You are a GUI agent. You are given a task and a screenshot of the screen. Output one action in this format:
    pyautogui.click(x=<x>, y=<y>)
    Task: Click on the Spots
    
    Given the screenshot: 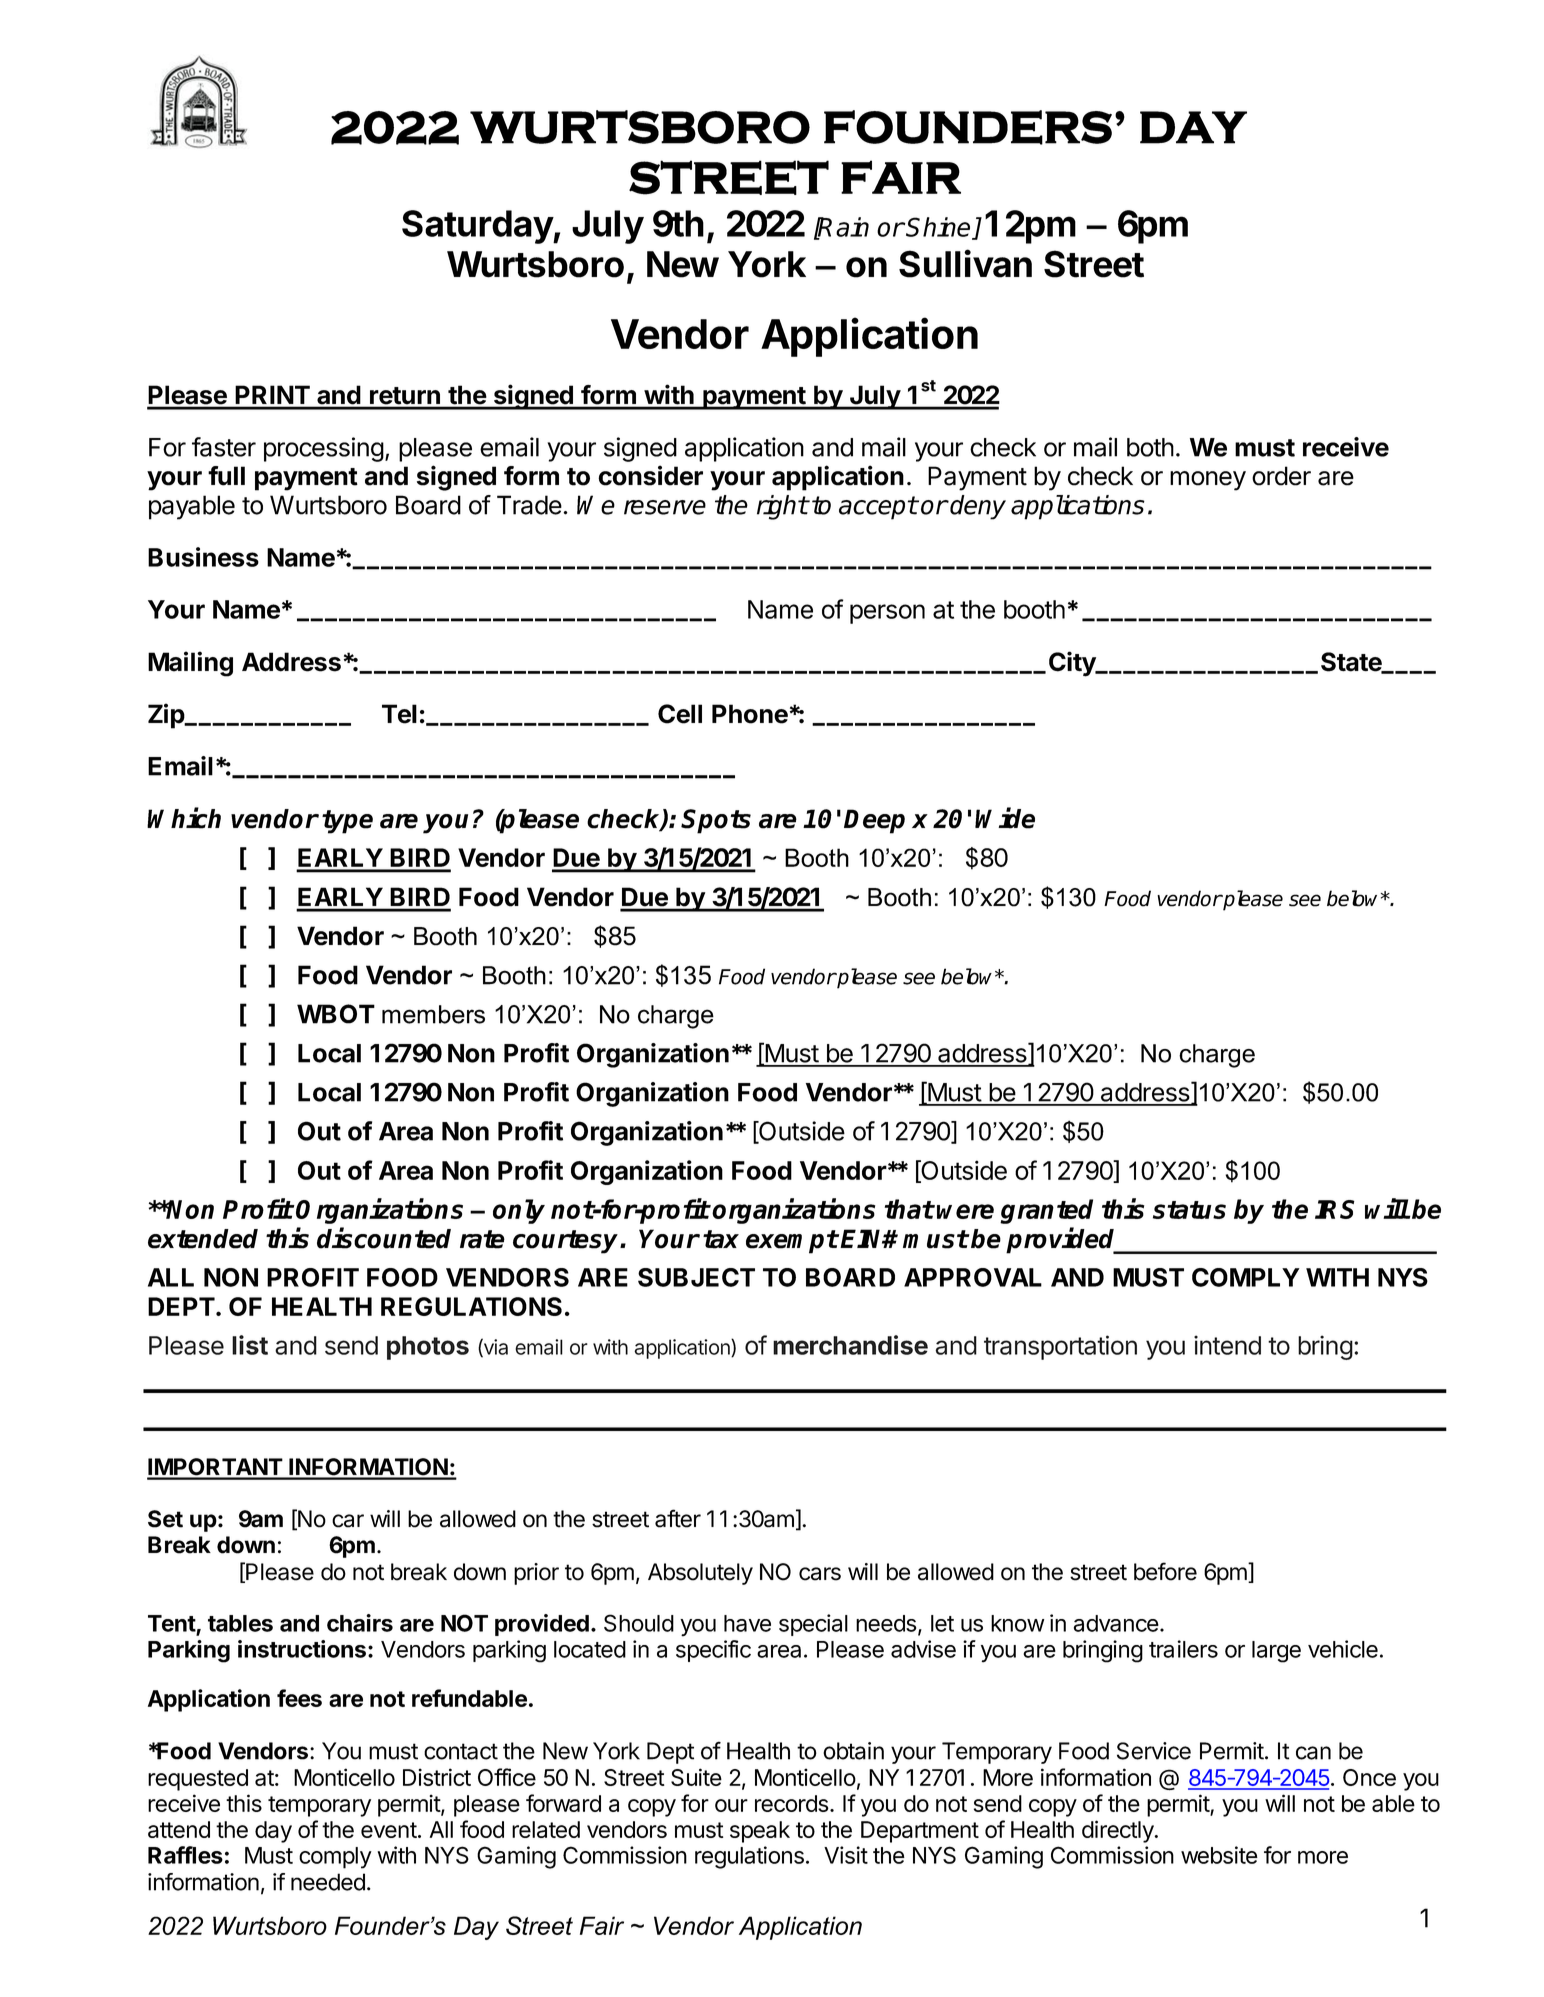 What is the action you would take?
    pyautogui.click(x=716, y=821)
